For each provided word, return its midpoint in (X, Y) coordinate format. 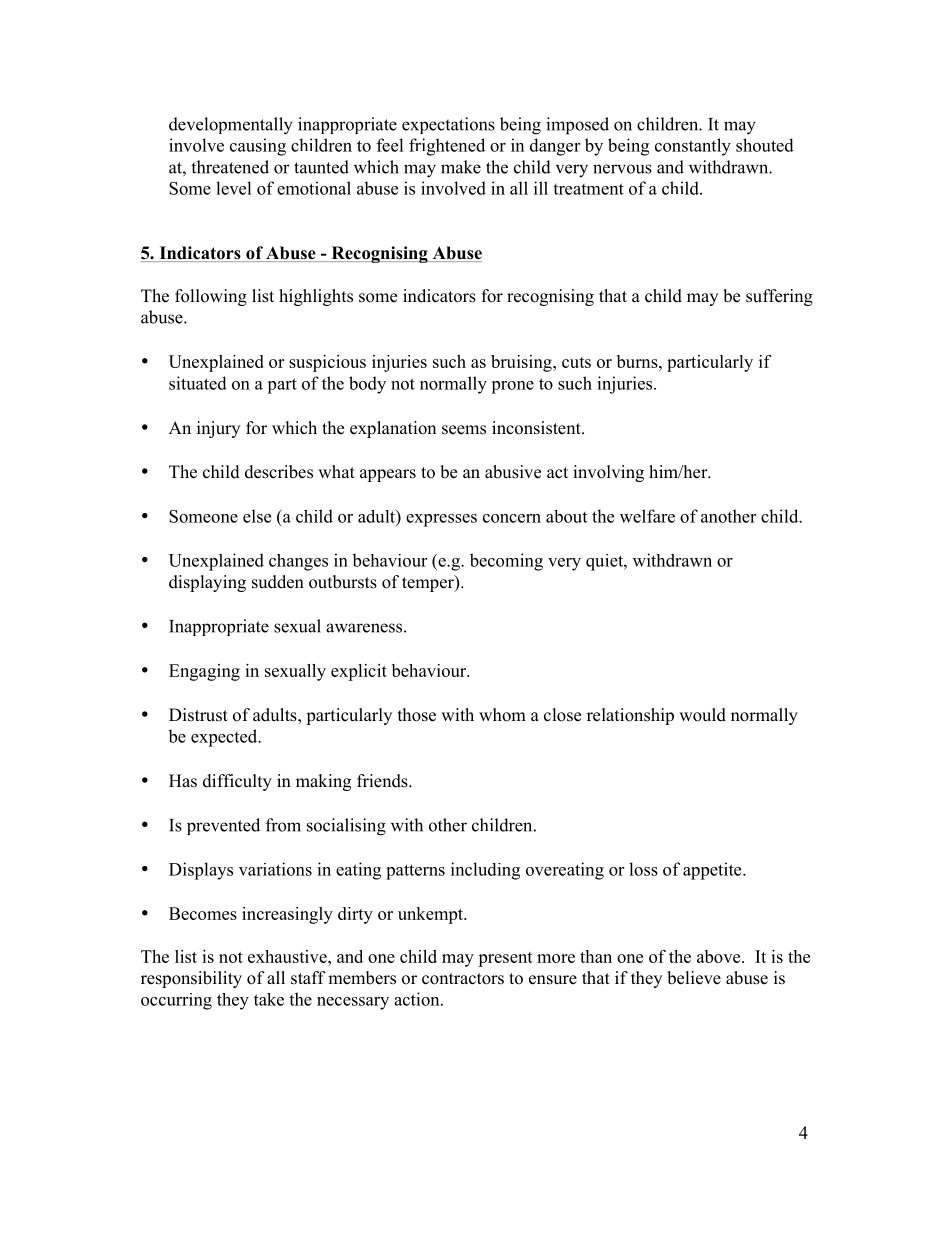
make (461, 167)
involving (608, 473)
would (702, 715)
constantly (693, 147)
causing (258, 147)
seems (464, 430)
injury (218, 429)
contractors (463, 979)
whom (502, 715)
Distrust (198, 715)
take (269, 999)
